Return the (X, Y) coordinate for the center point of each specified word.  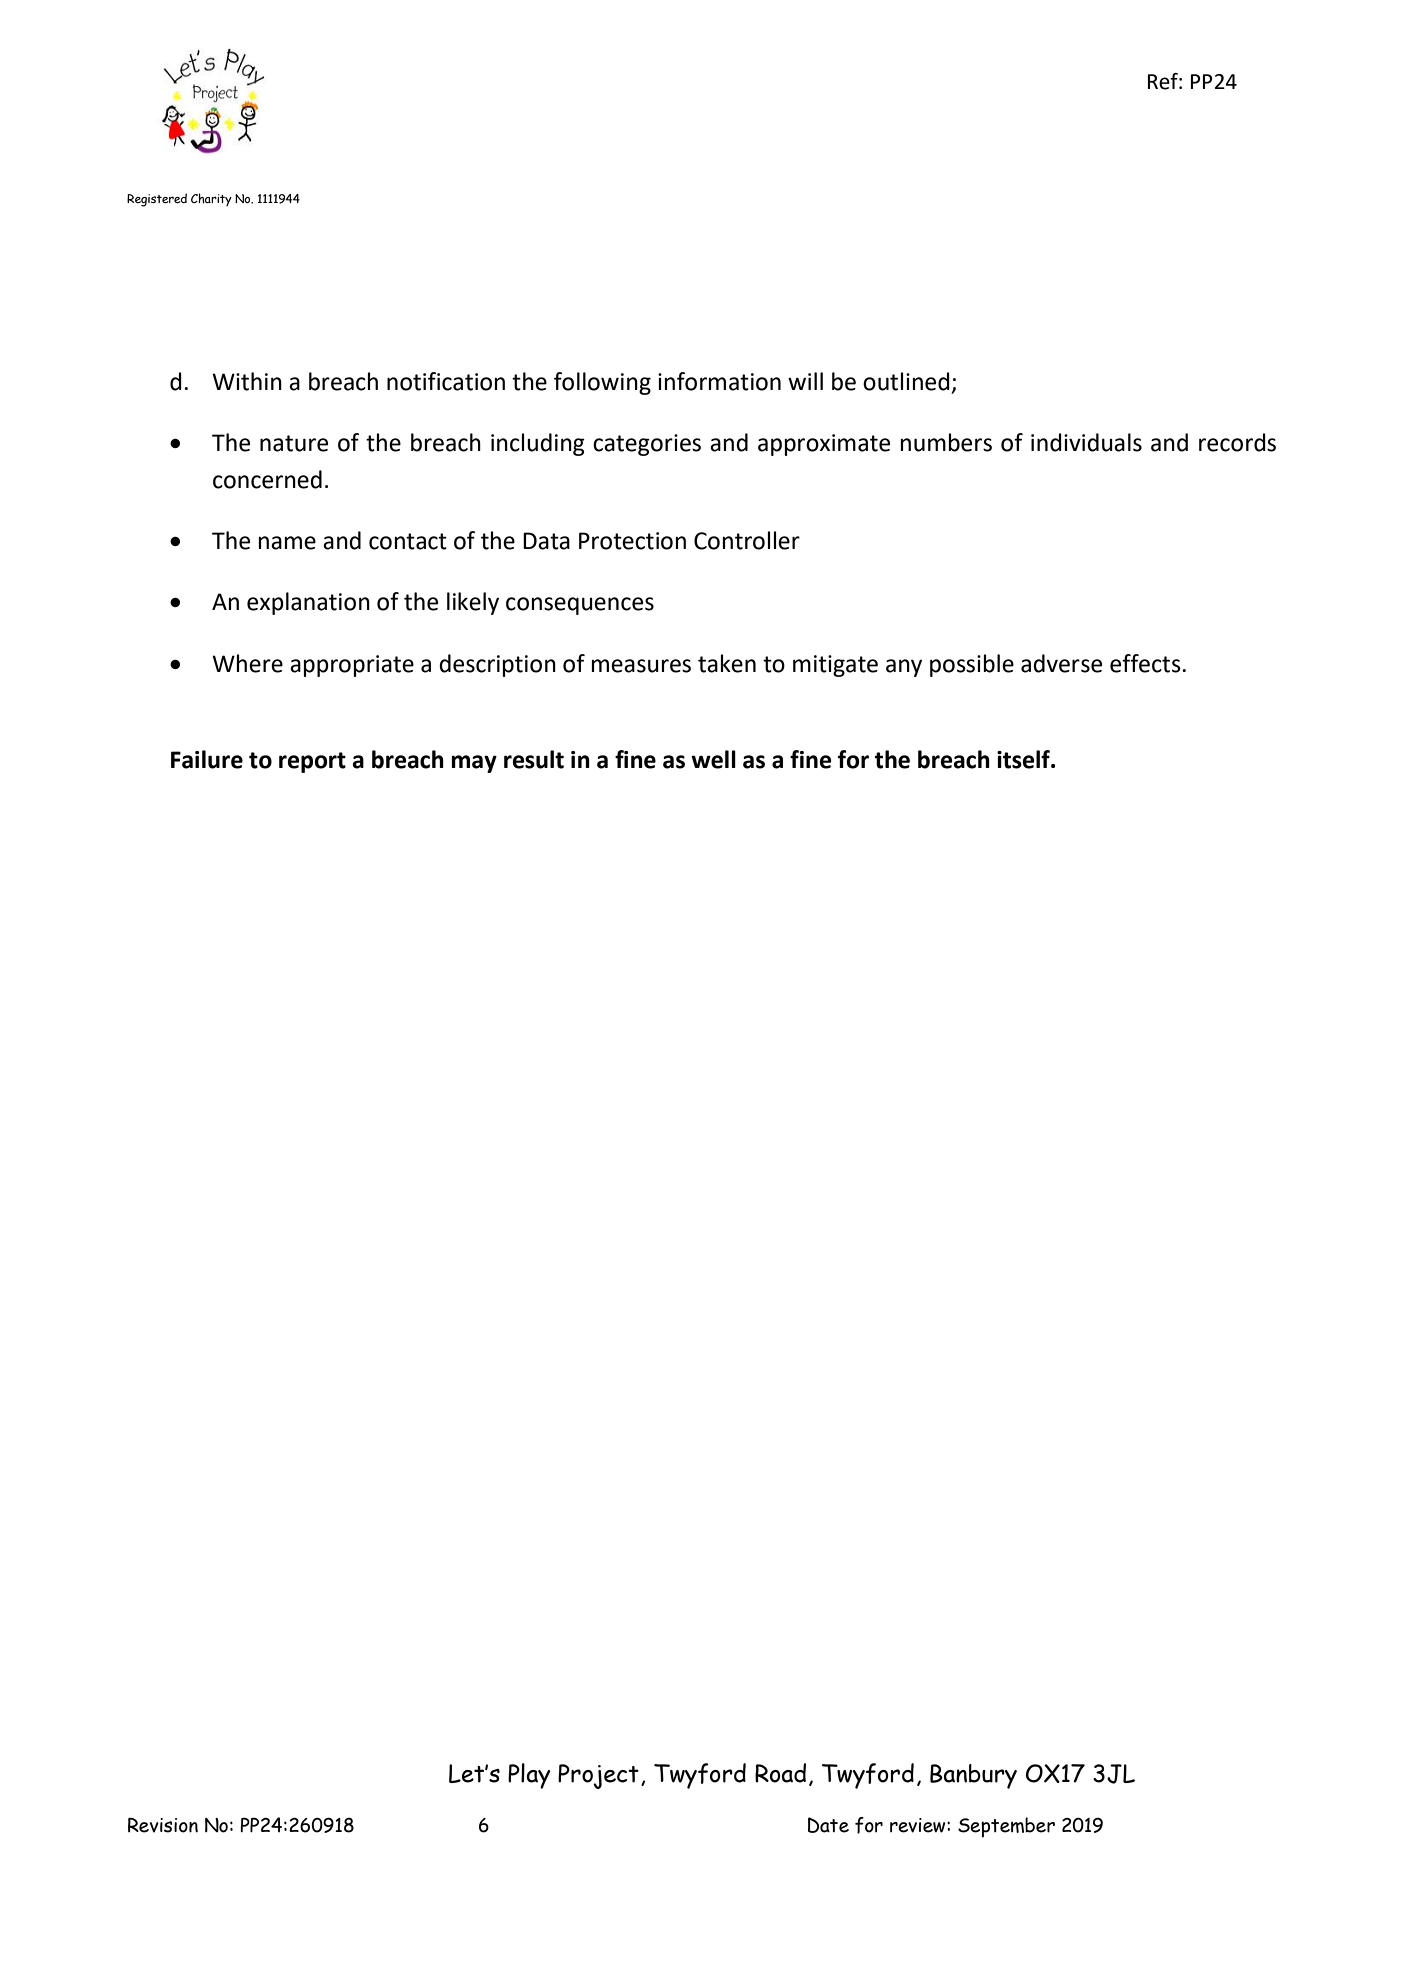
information (719, 381)
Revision (163, 1825)
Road (780, 1773)
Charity (211, 199)
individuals (1086, 442)
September (1006, 1827)
